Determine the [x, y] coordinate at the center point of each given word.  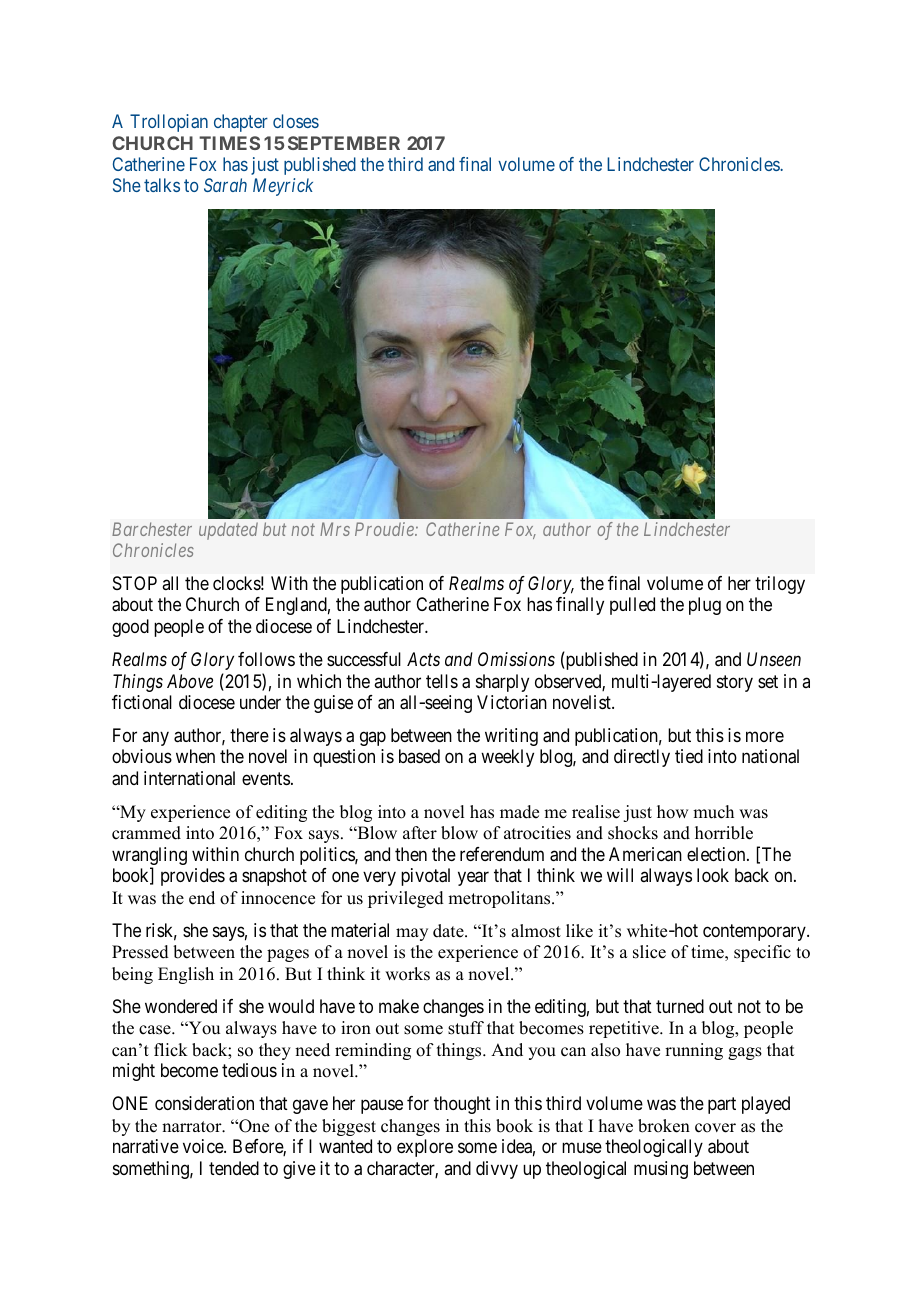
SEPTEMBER [344, 143]
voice [204, 1146]
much [713, 812]
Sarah [225, 185]
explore [425, 1148]
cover [715, 1128]
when [195, 756]
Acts [423, 659]
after [420, 833]
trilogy [780, 585]
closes [296, 121]
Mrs [335, 529]
